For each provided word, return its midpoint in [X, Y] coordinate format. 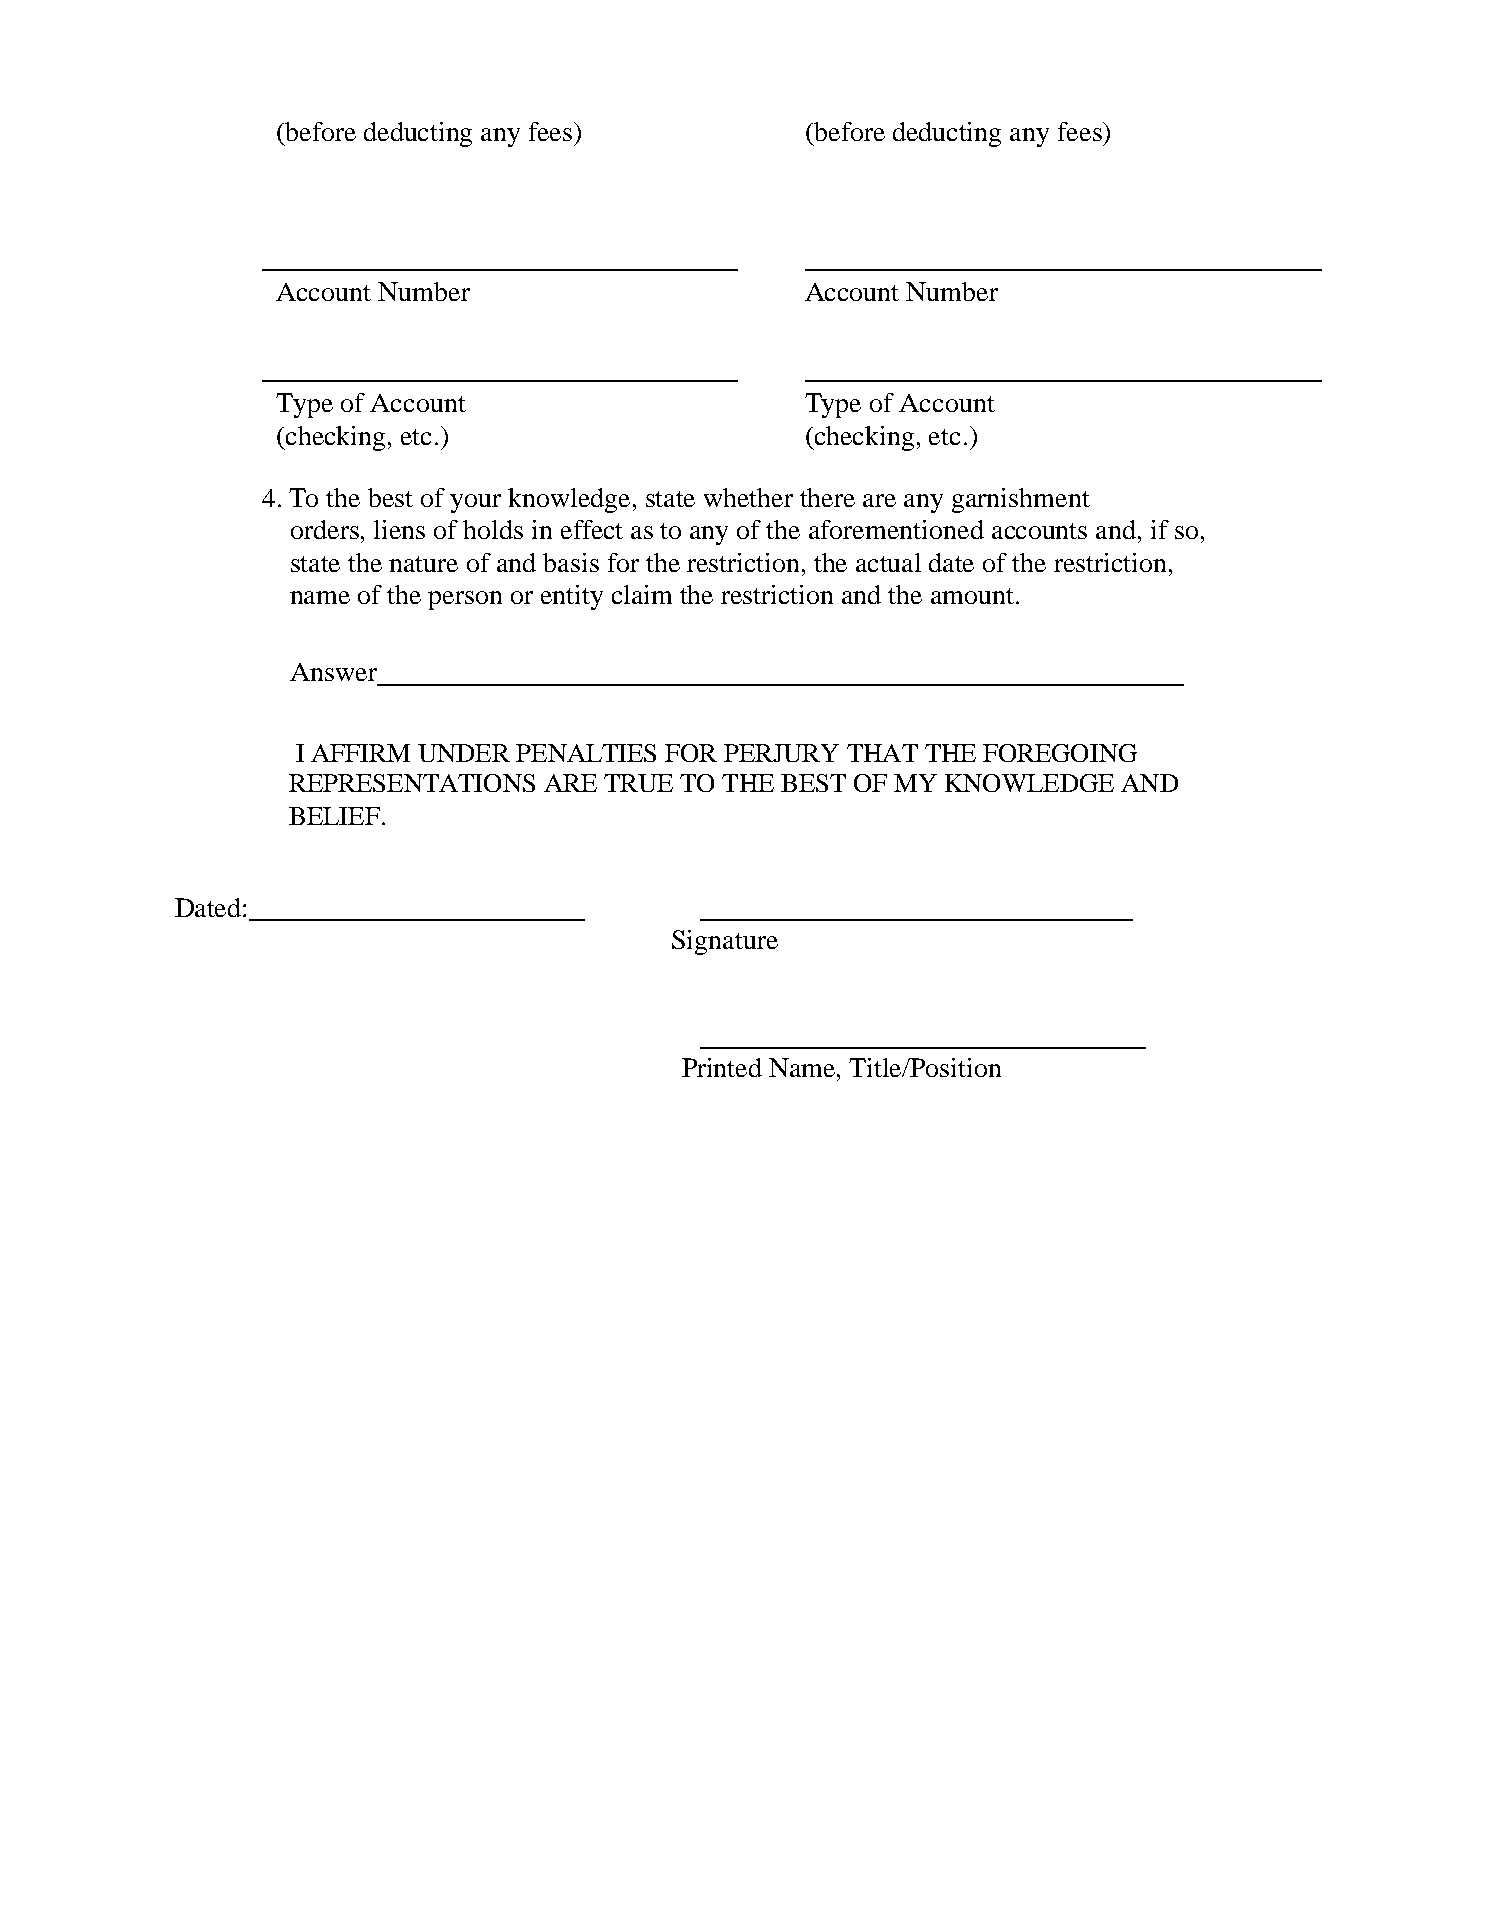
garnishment [1021, 500]
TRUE [638, 783]
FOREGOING [1060, 753]
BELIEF [334, 816]
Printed [722, 1067]
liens [399, 529]
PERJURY [781, 753]
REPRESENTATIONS [412, 783]
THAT [882, 753]
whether [748, 497]
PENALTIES [586, 753]
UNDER [464, 753]
